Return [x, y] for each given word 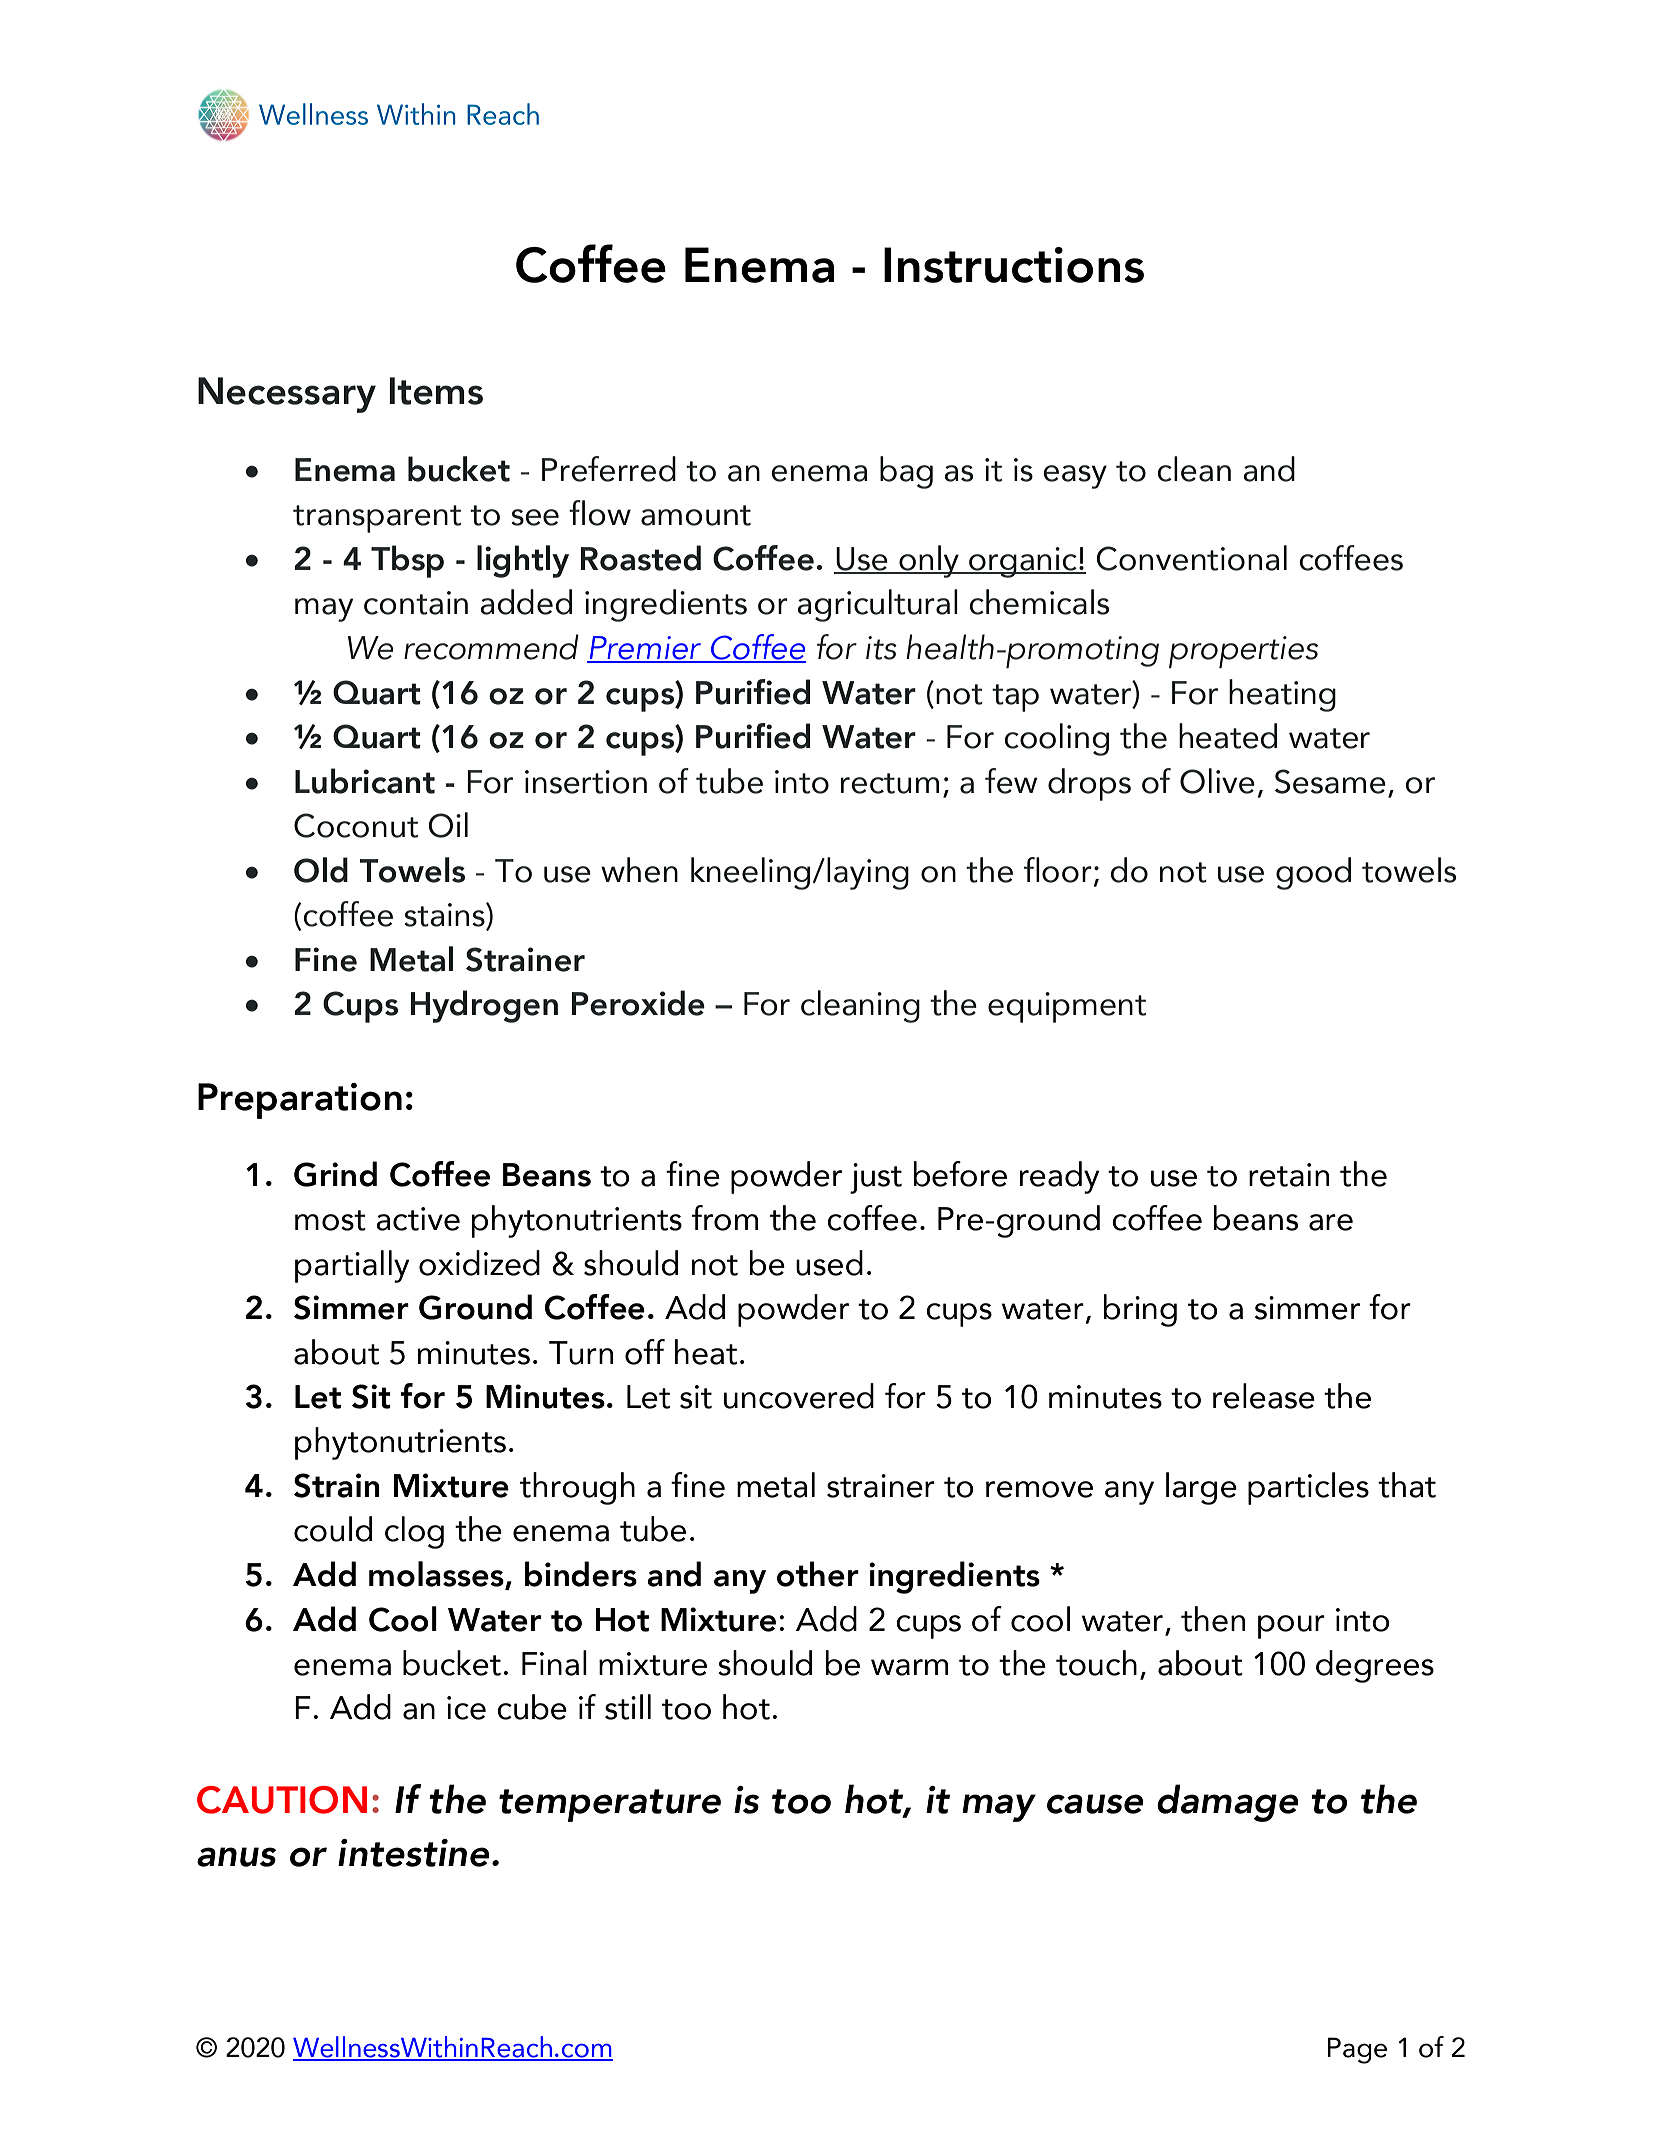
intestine [413, 1853]
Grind [335, 1174]
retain [1289, 1175]
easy [1075, 477]
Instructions [1014, 265]
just [876, 1178]
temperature [610, 1805]
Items [436, 391]
